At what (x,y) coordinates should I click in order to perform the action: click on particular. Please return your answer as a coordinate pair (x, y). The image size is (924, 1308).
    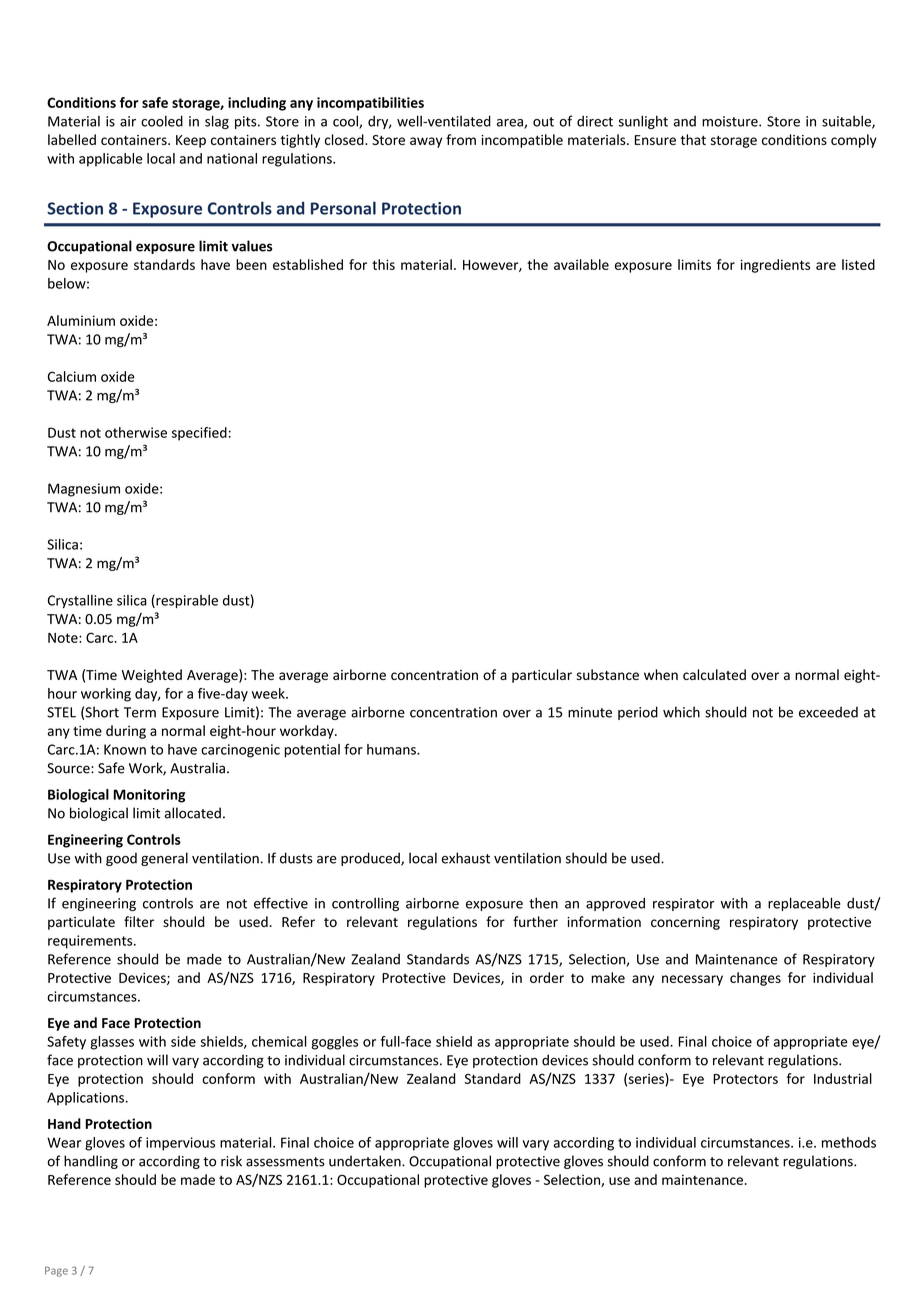
    Looking at the image, I should click on (542, 676).
